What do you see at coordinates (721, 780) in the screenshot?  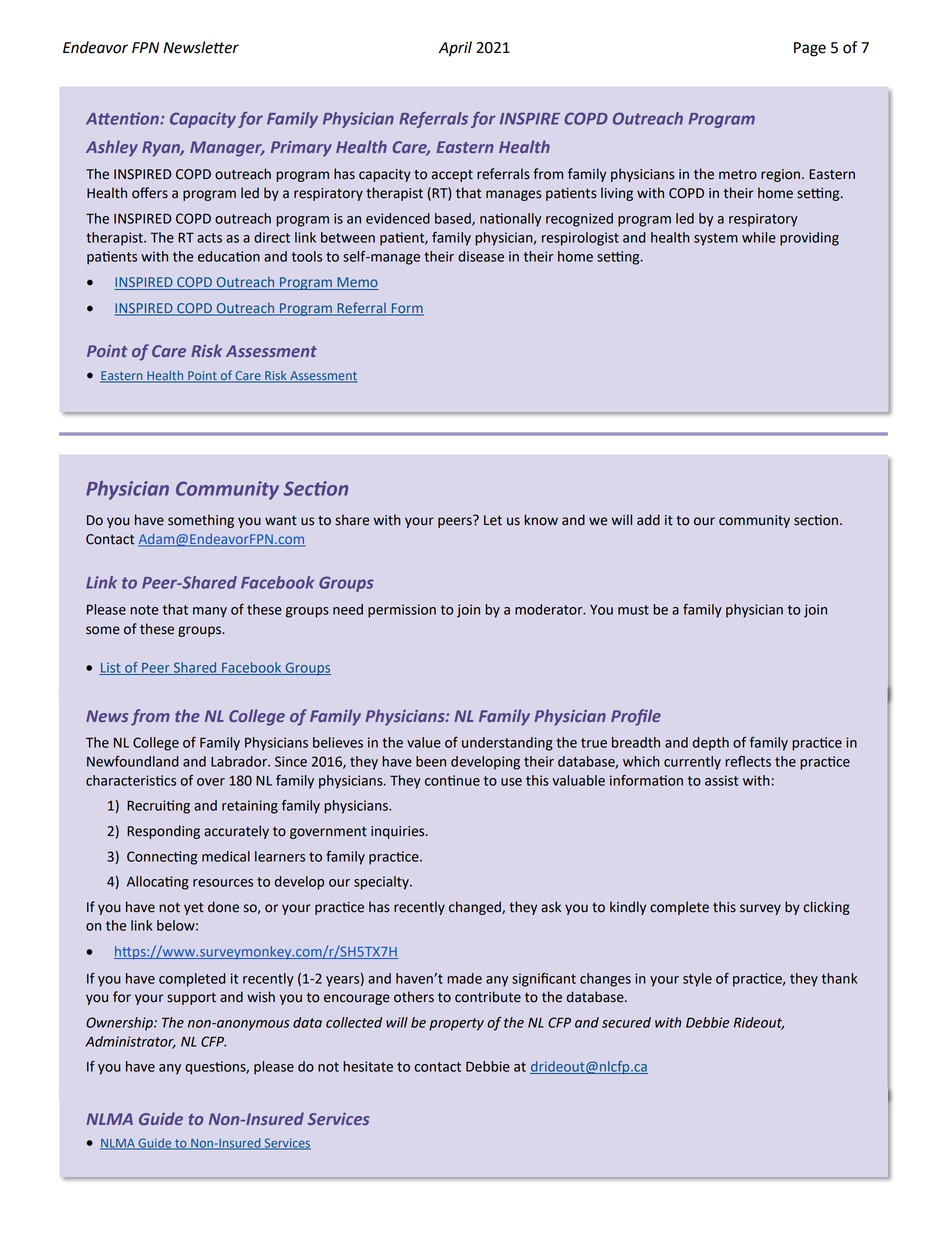 I see `assist` at bounding box center [721, 780].
